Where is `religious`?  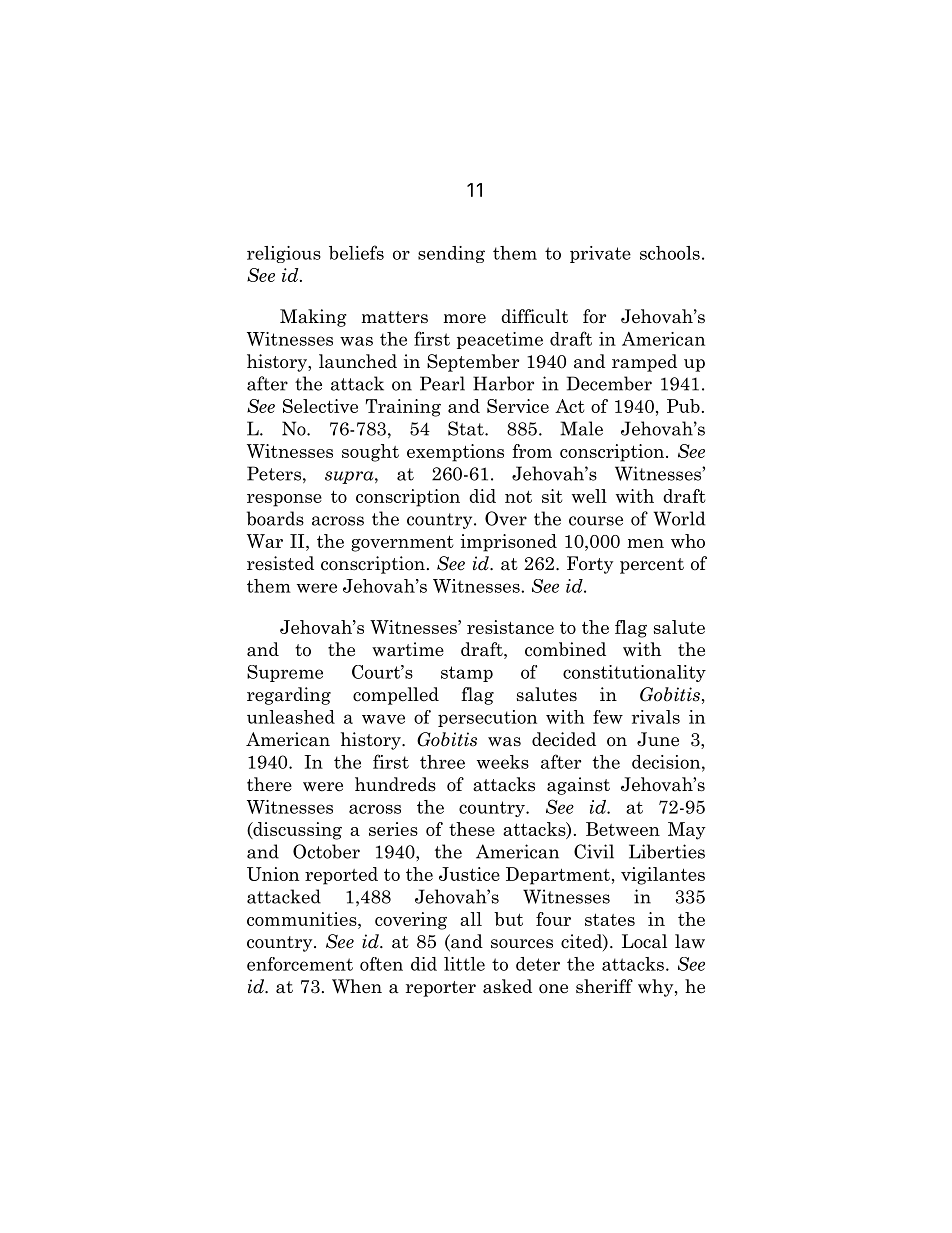 religious is located at coordinates (284, 254).
